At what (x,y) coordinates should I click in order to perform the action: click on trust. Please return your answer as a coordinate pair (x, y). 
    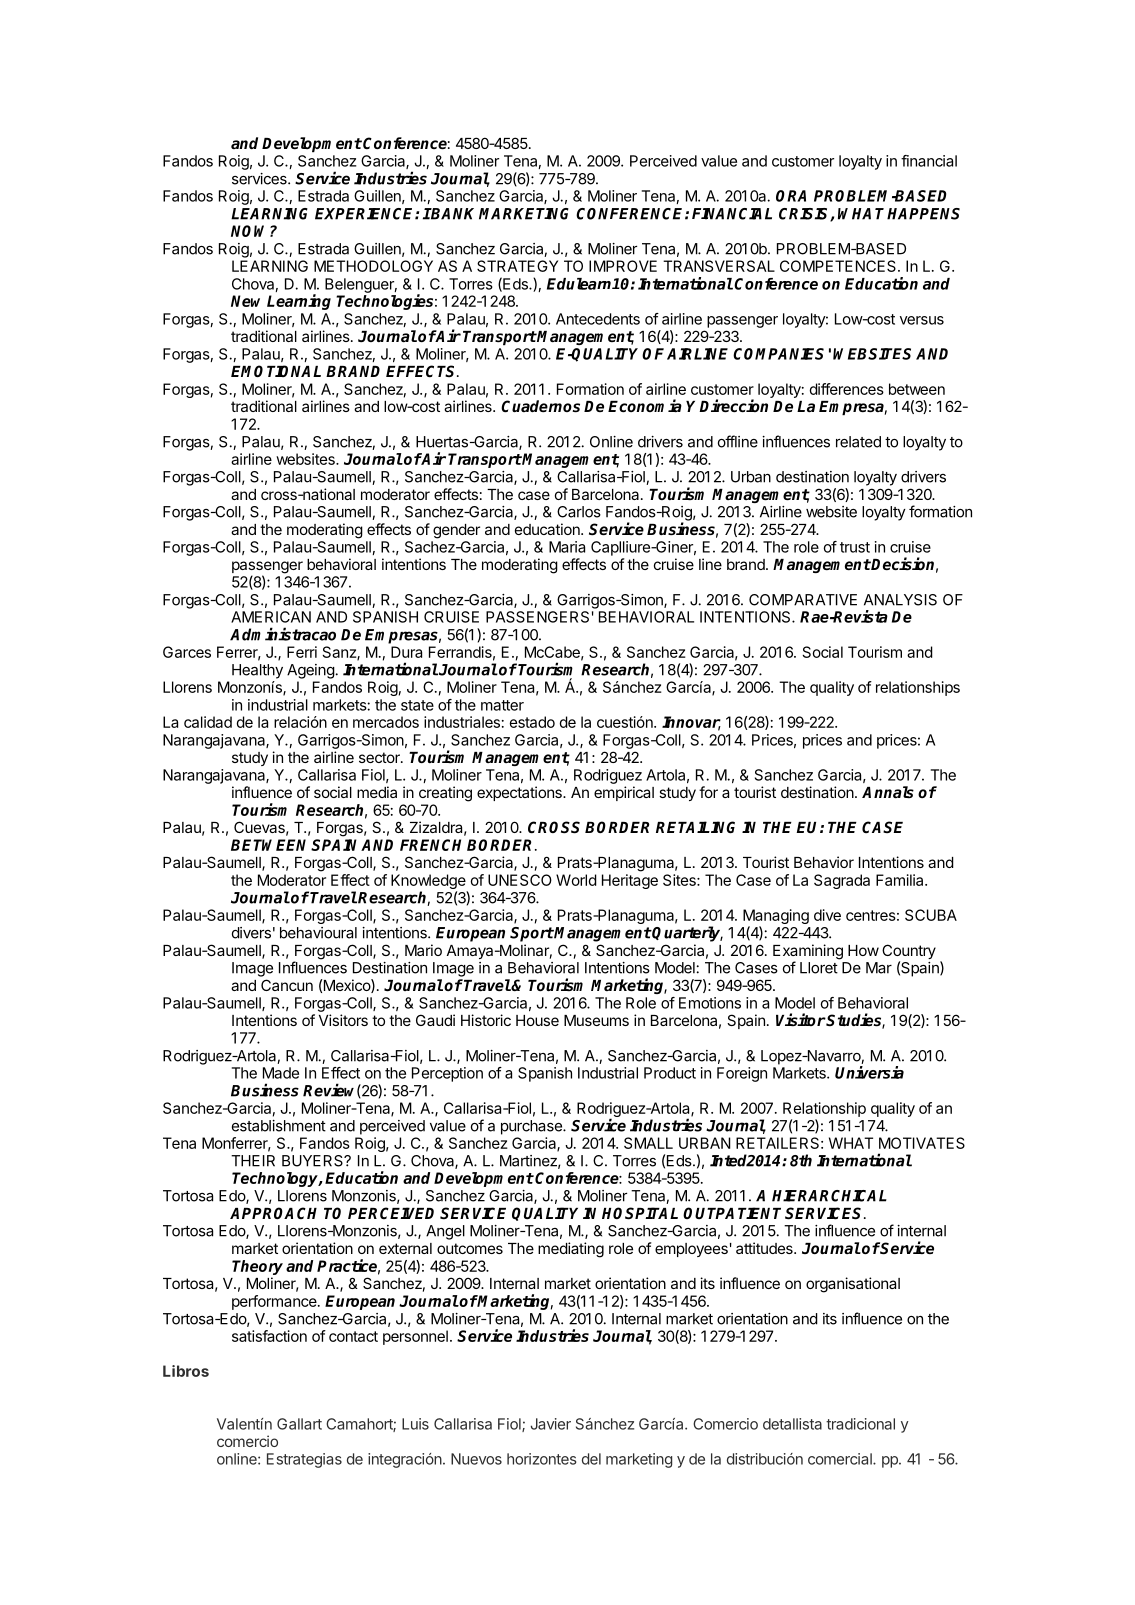
    Looking at the image, I should click on (855, 547).
